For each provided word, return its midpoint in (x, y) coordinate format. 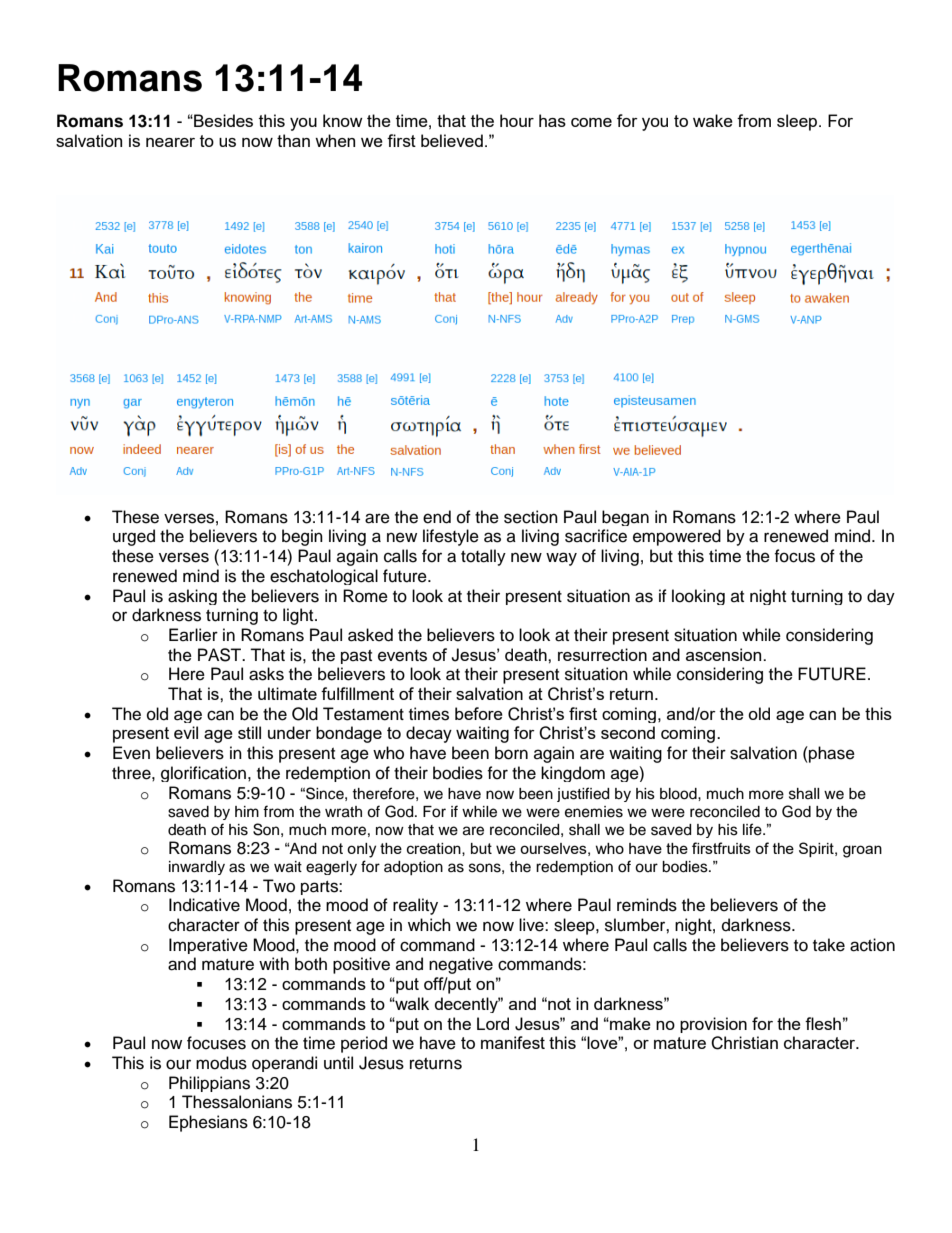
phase (831, 754)
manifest (513, 1042)
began (625, 518)
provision (713, 1025)
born (511, 753)
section (531, 517)
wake (713, 120)
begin (302, 537)
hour (517, 120)
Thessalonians (237, 1102)
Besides (222, 120)
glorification (205, 774)
